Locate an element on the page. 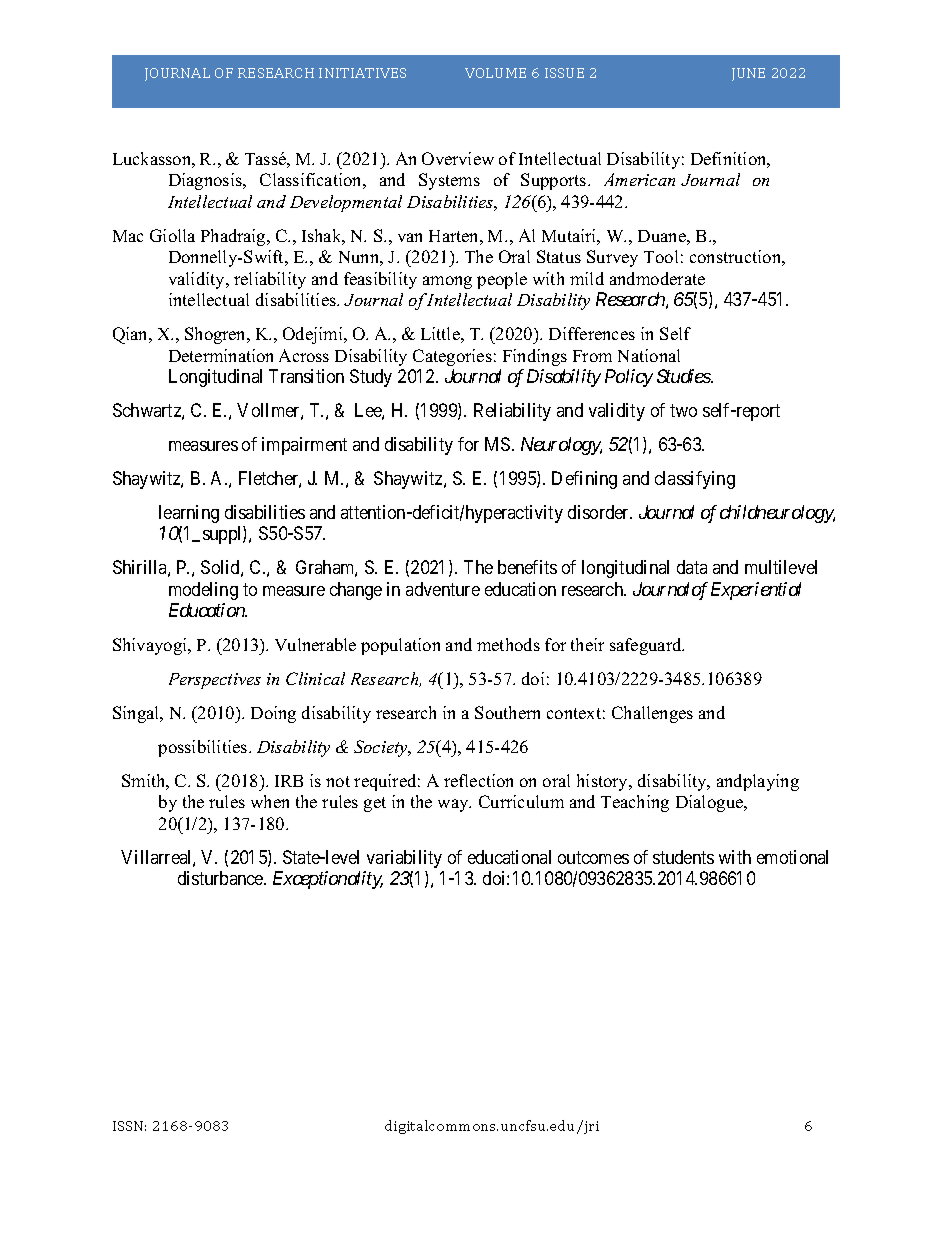 This document has height=1233, width=952. methods is located at coordinates (508, 644).
